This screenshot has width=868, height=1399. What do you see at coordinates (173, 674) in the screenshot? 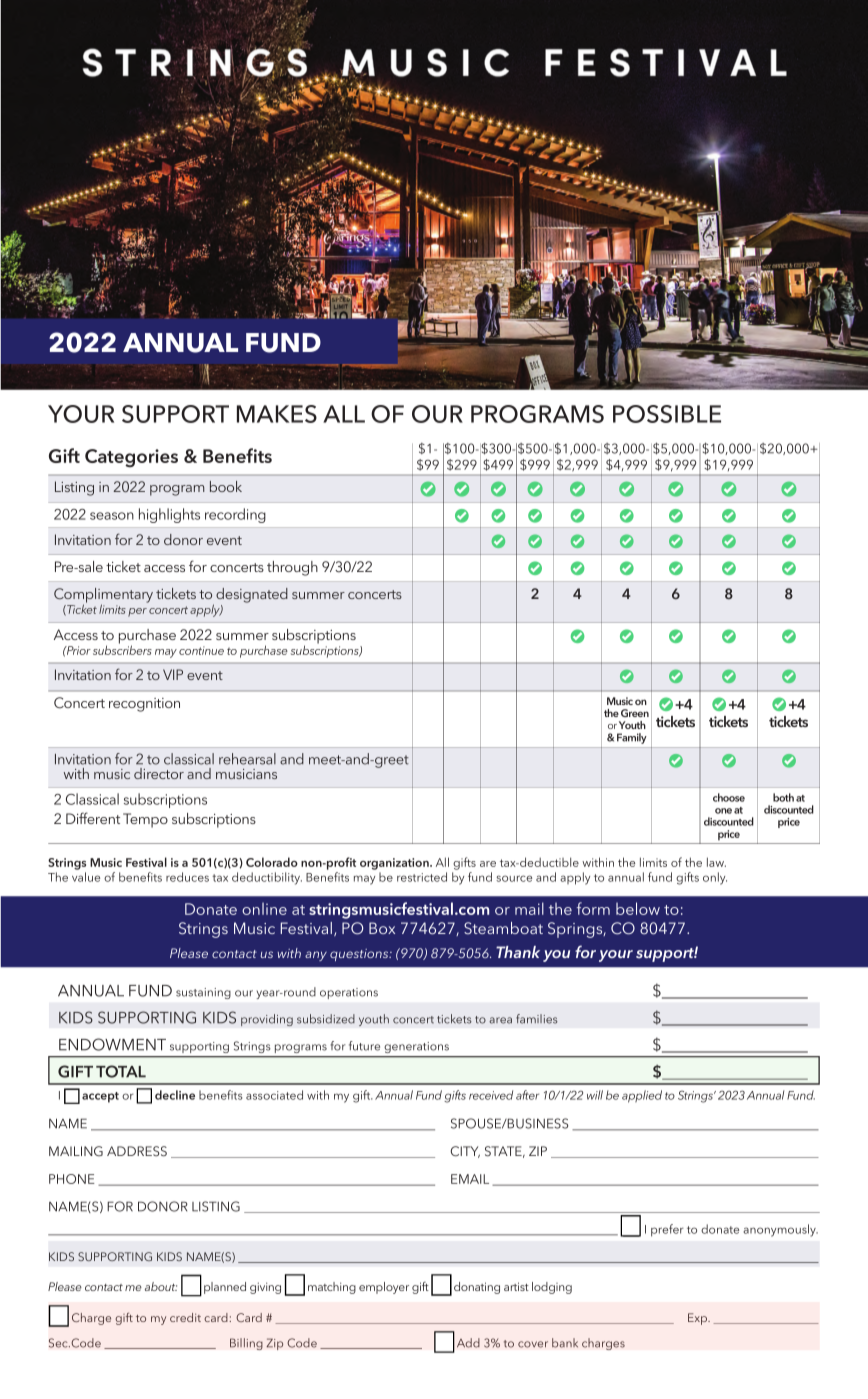
I see `VIP` at bounding box center [173, 674].
